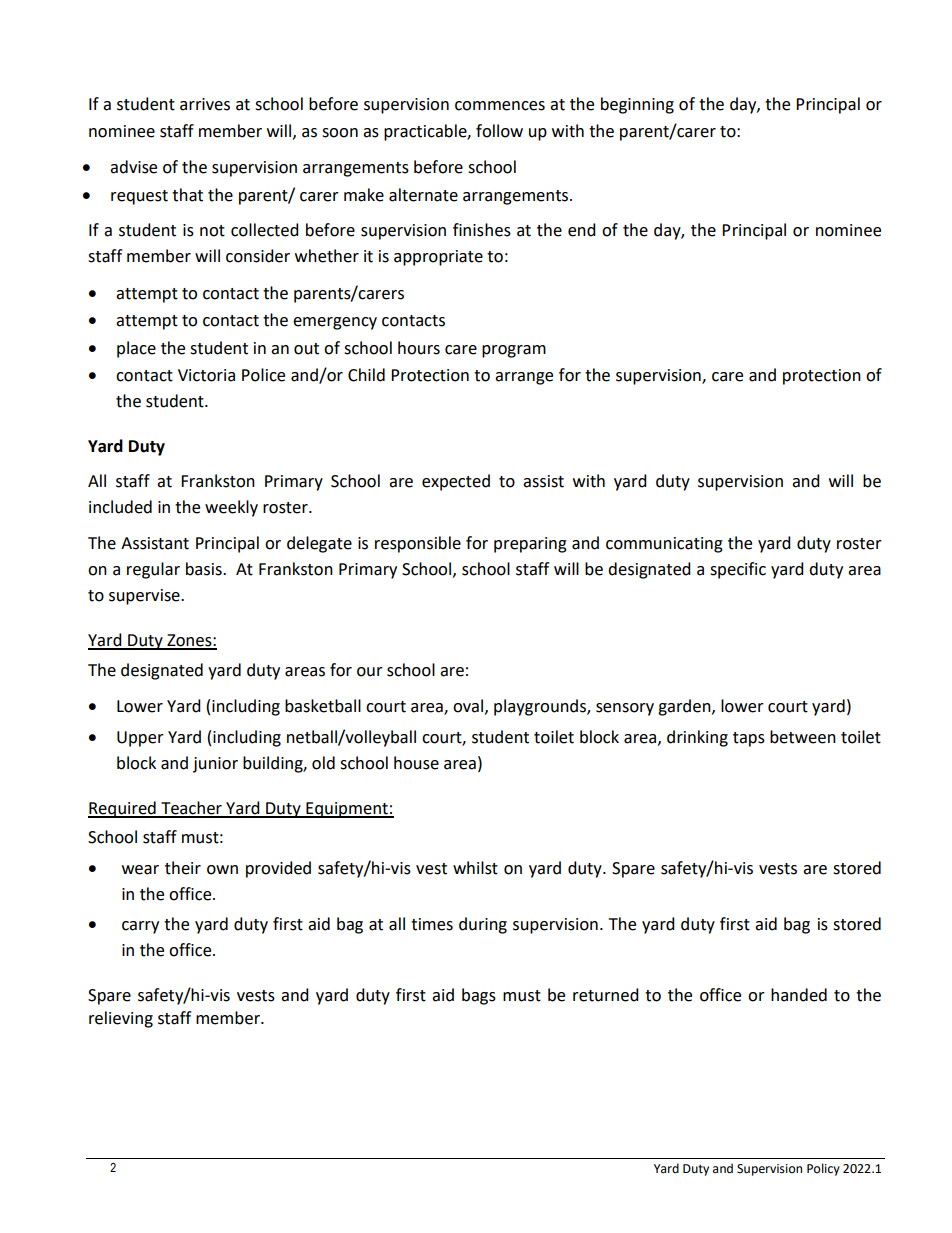 The image size is (952, 1233). I want to click on relieving, so click(121, 1019).
